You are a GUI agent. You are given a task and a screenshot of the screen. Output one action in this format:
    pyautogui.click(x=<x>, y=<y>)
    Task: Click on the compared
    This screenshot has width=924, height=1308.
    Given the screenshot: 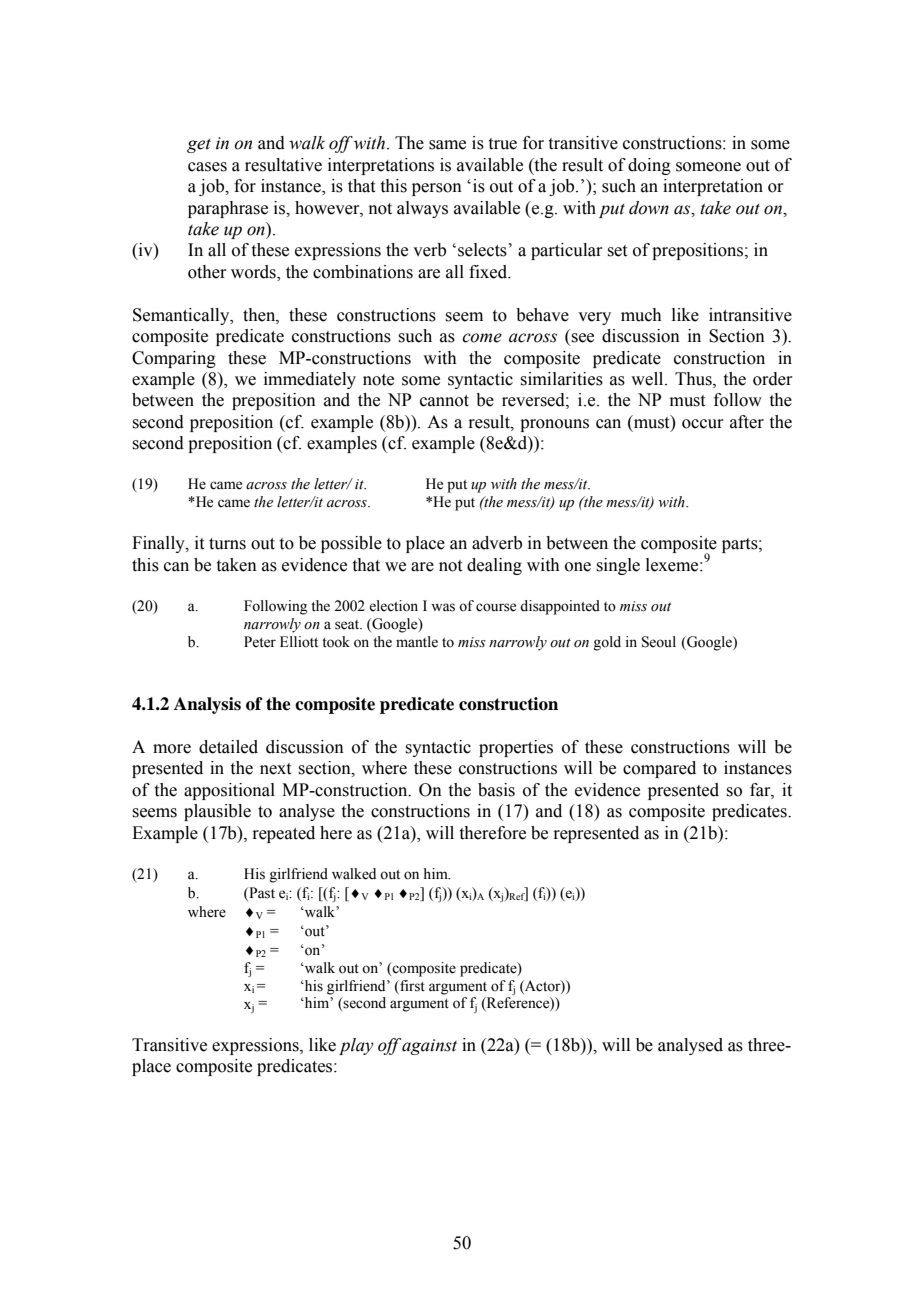 What is the action you would take?
    pyautogui.click(x=659, y=769)
